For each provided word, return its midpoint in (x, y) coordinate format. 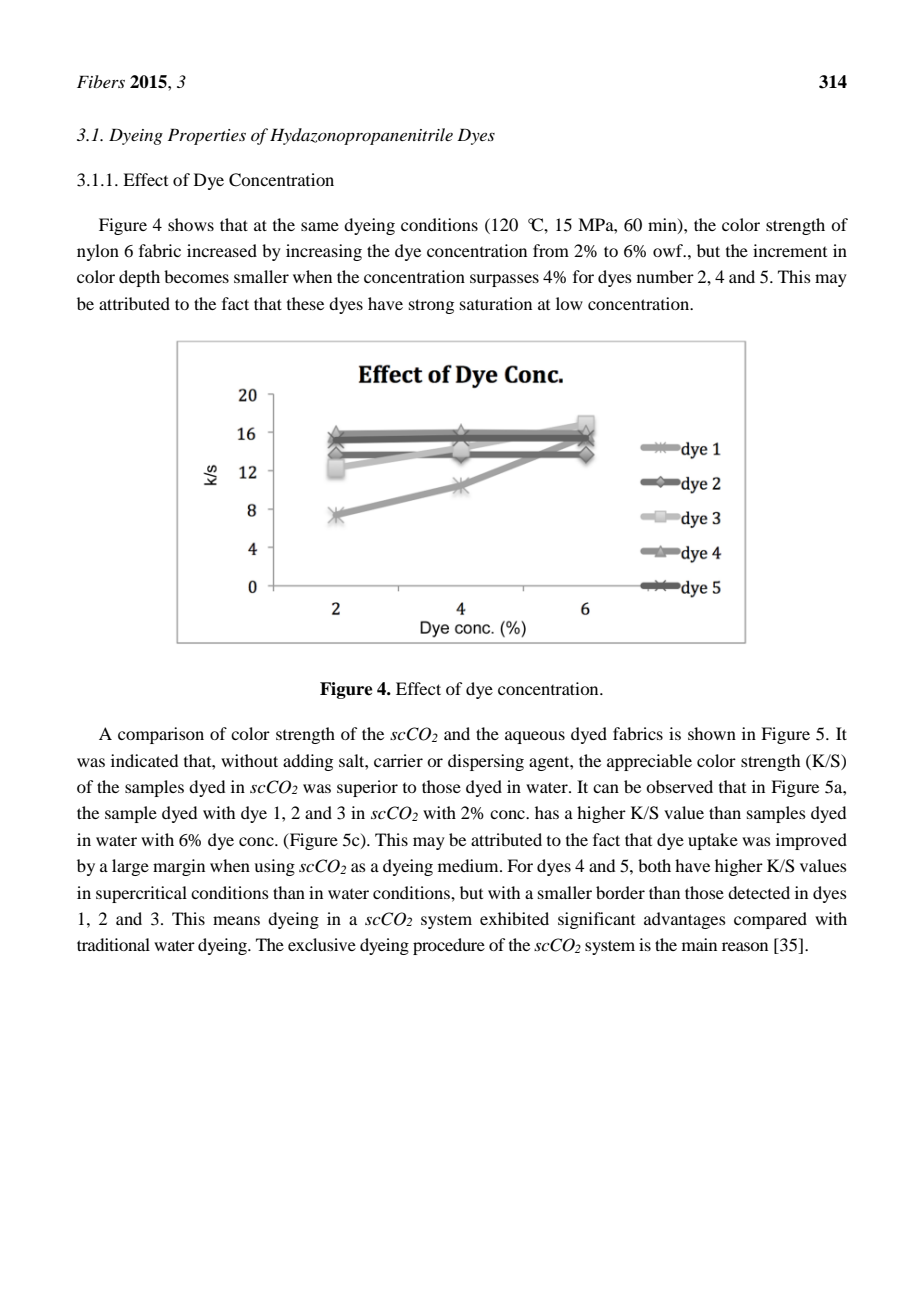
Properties (207, 136)
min (663, 225)
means (236, 920)
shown (712, 733)
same (320, 226)
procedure (449, 946)
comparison (161, 735)
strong (431, 306)
